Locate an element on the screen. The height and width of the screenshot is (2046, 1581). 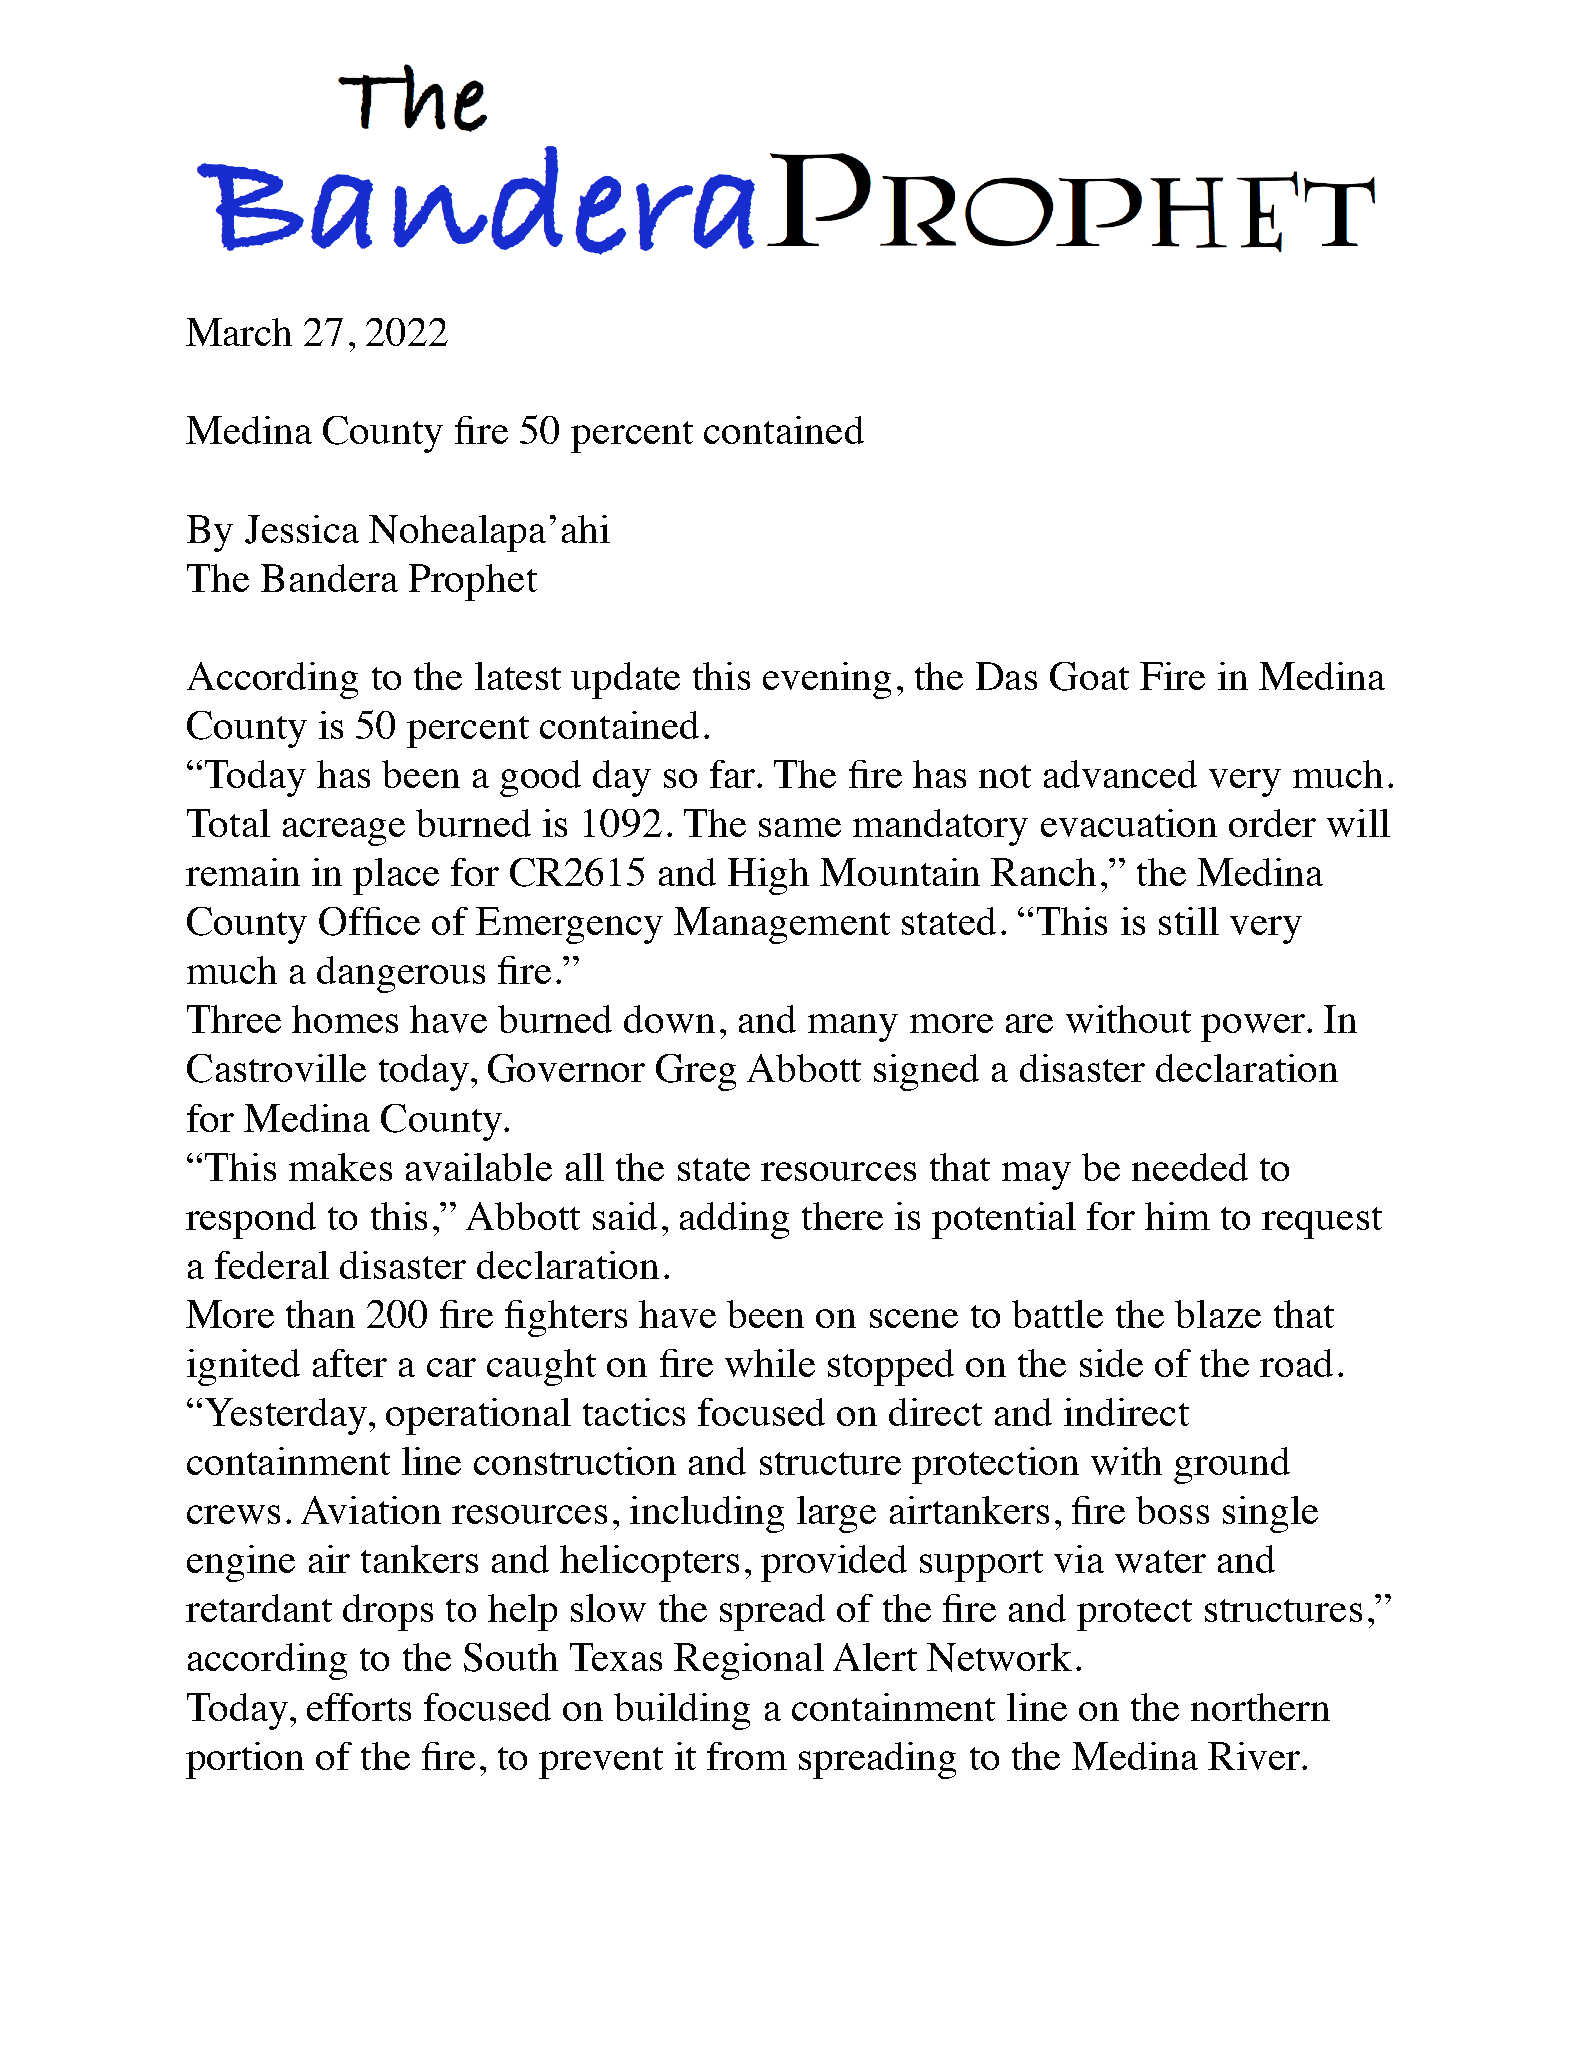
many is located at coordinates (853, 1028).
